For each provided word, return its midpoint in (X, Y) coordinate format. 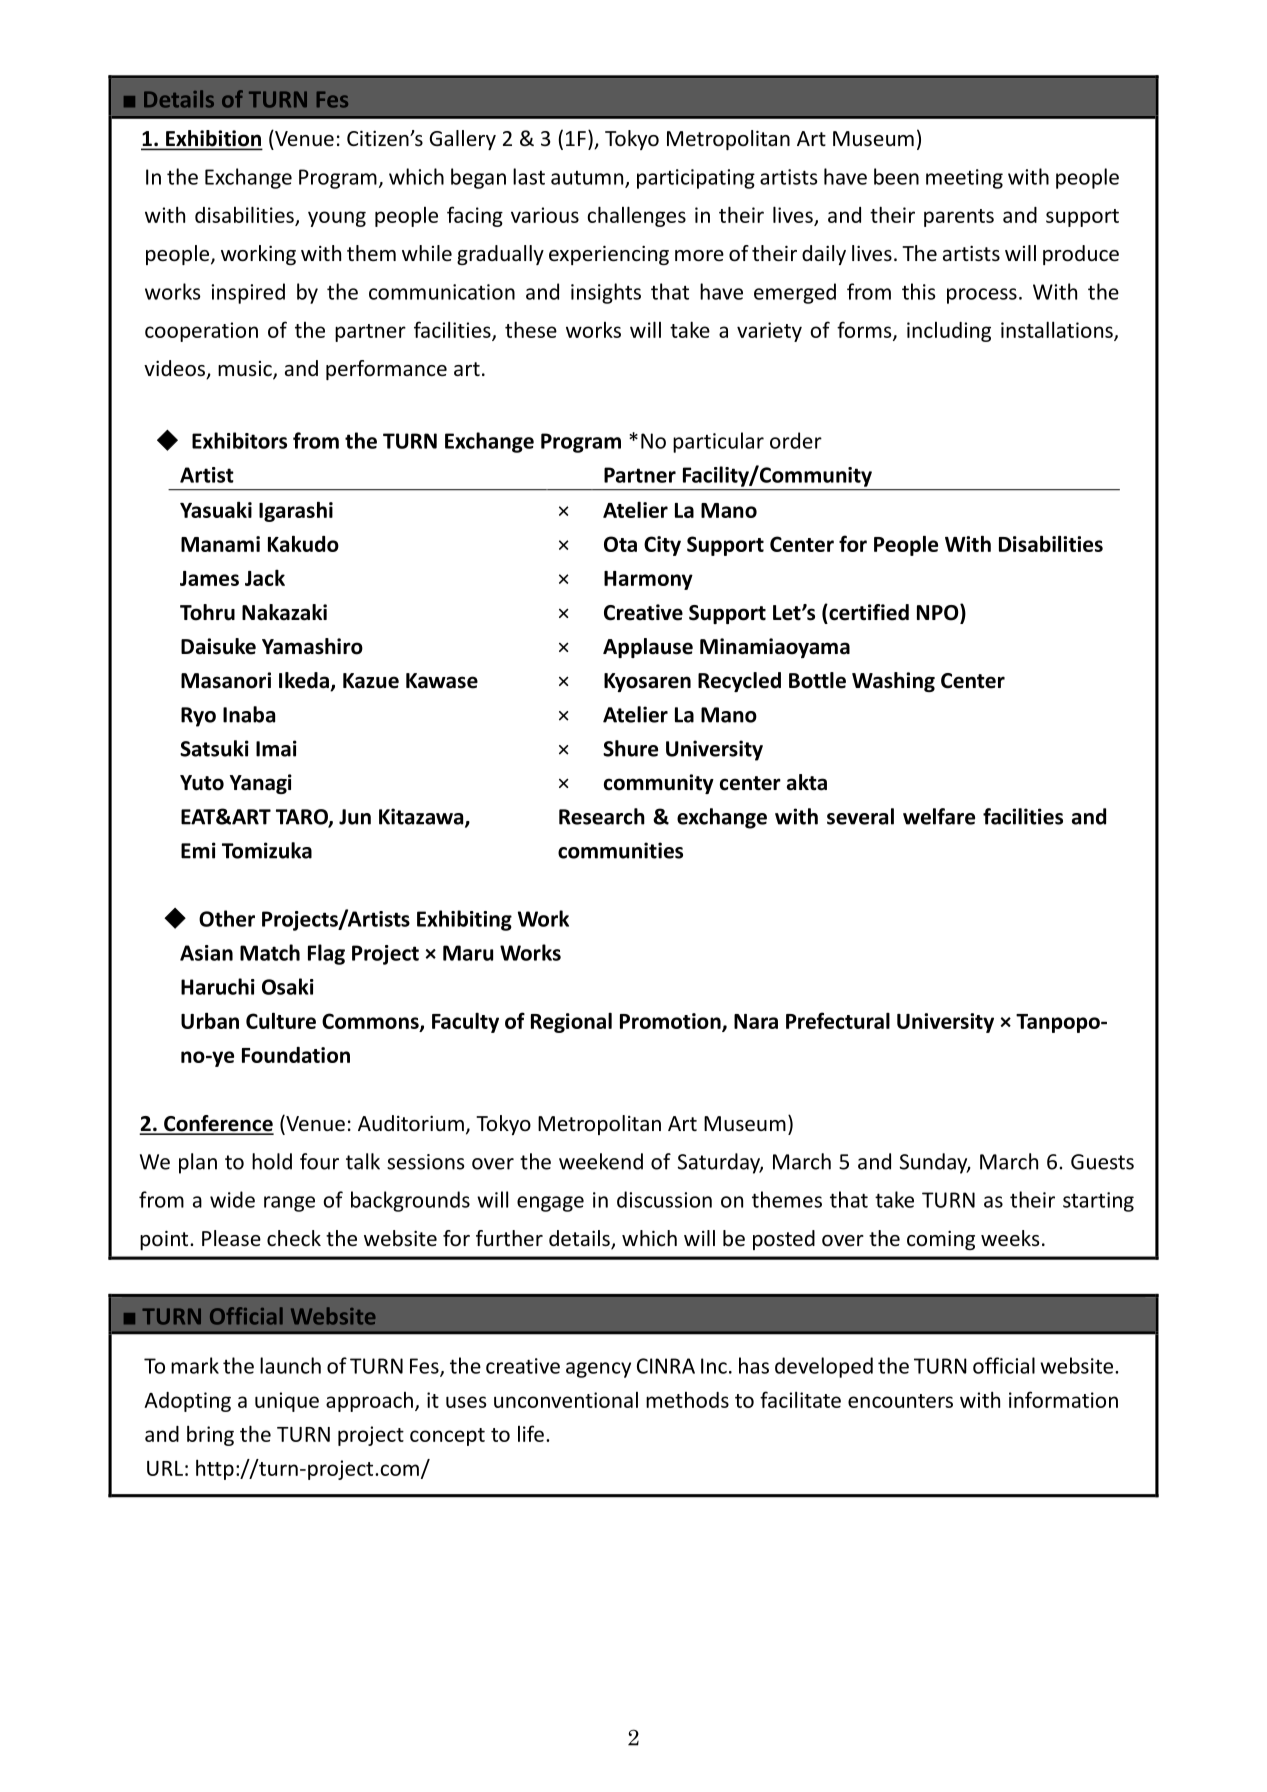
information (1063, 1399)
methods (687, 1400)
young (337, 219)
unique (287, 1402)
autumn (588, 179)
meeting (964, 179)
